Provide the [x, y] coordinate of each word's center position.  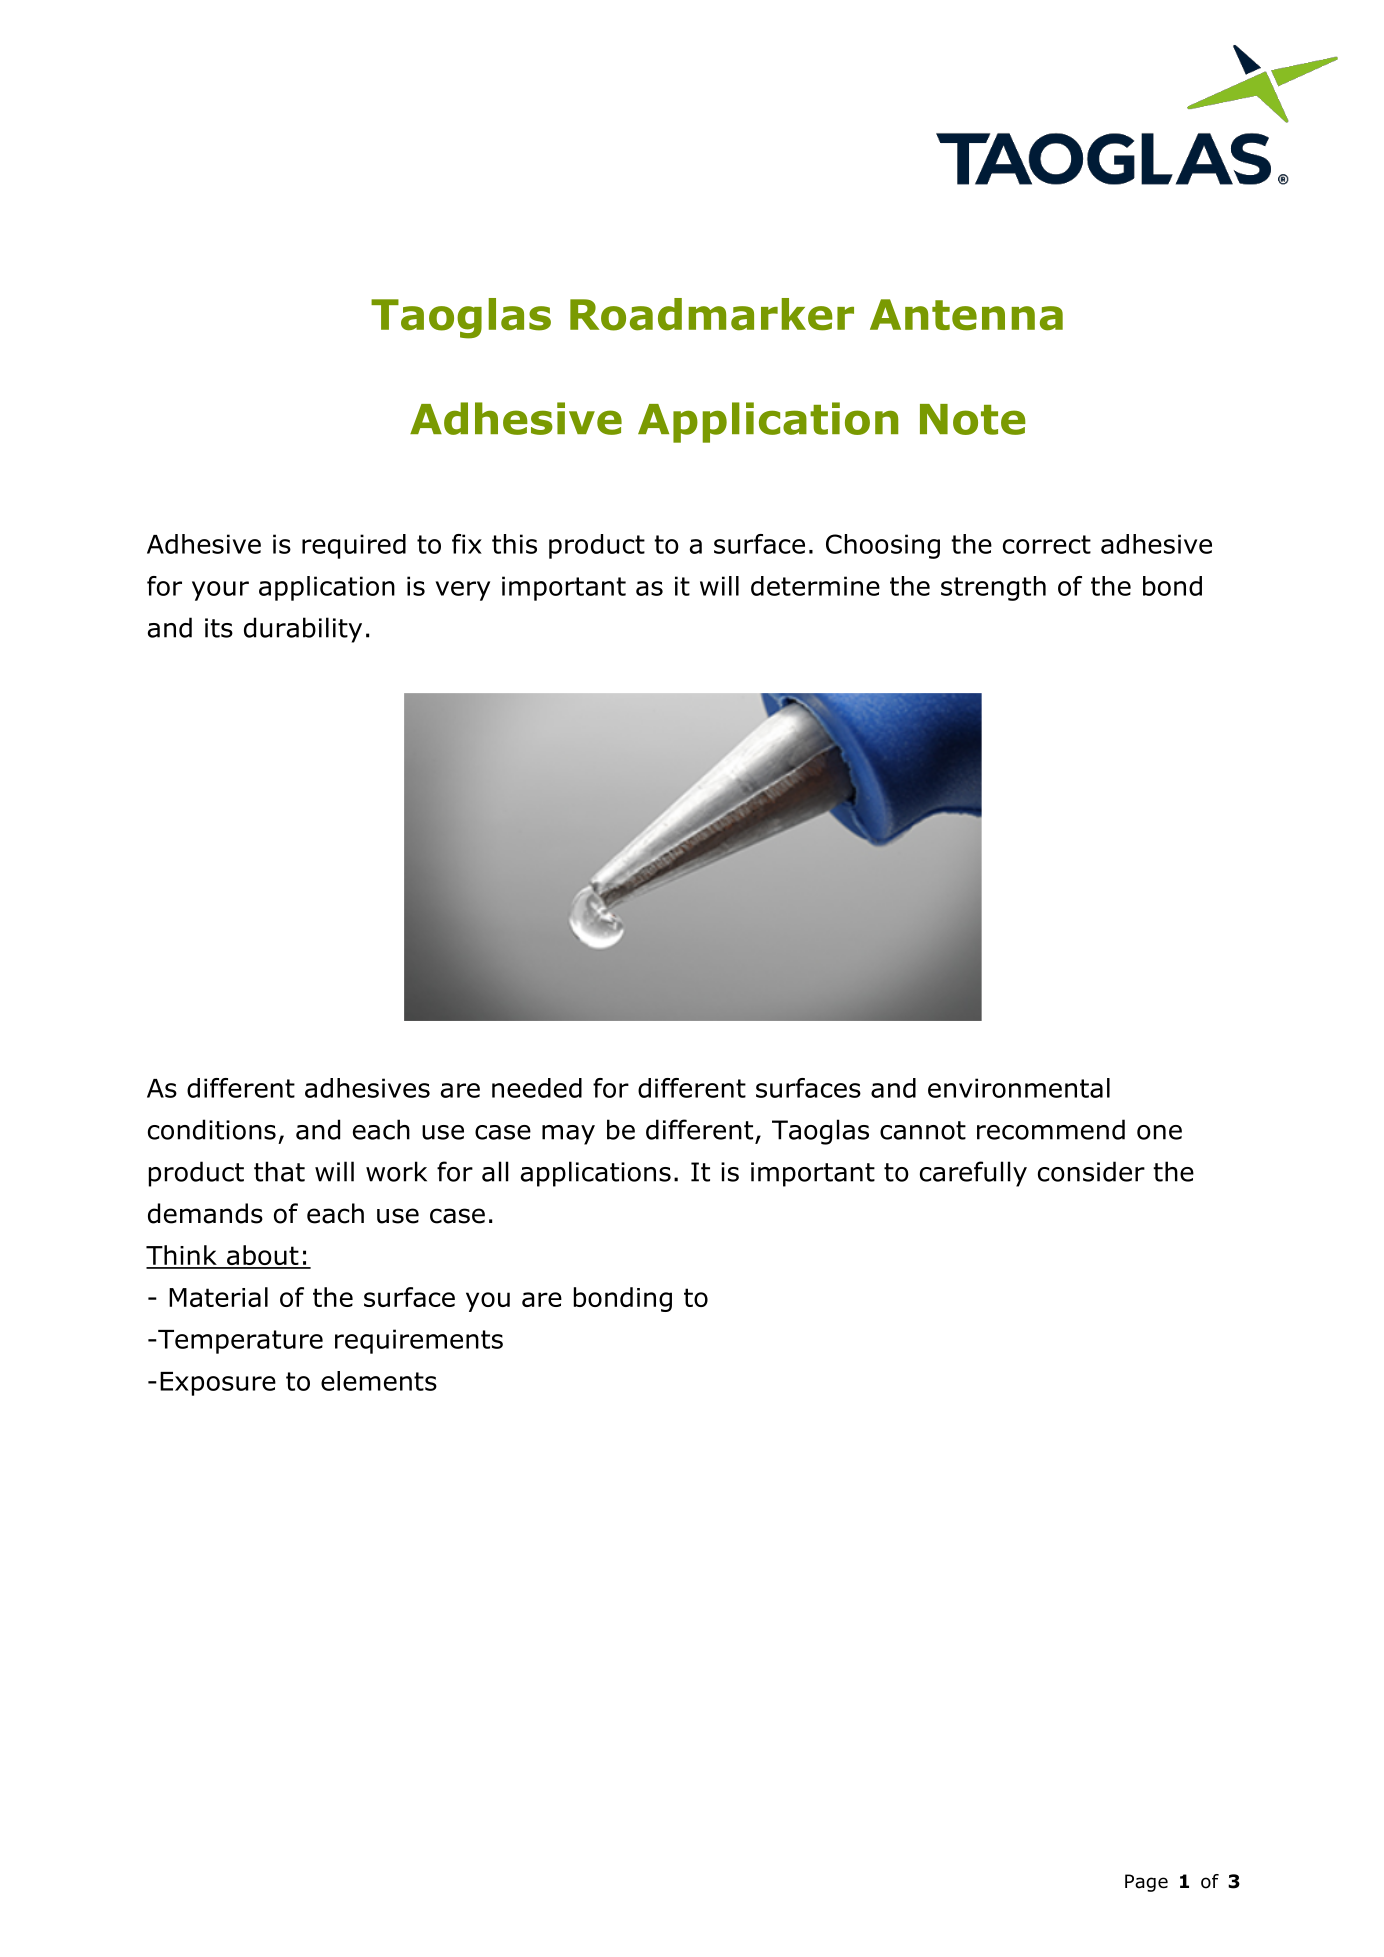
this [514, 544]
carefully [973, 1174]
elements [379, 1381]
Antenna [966, 315]
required [354, 546]
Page [1146, 1883]
